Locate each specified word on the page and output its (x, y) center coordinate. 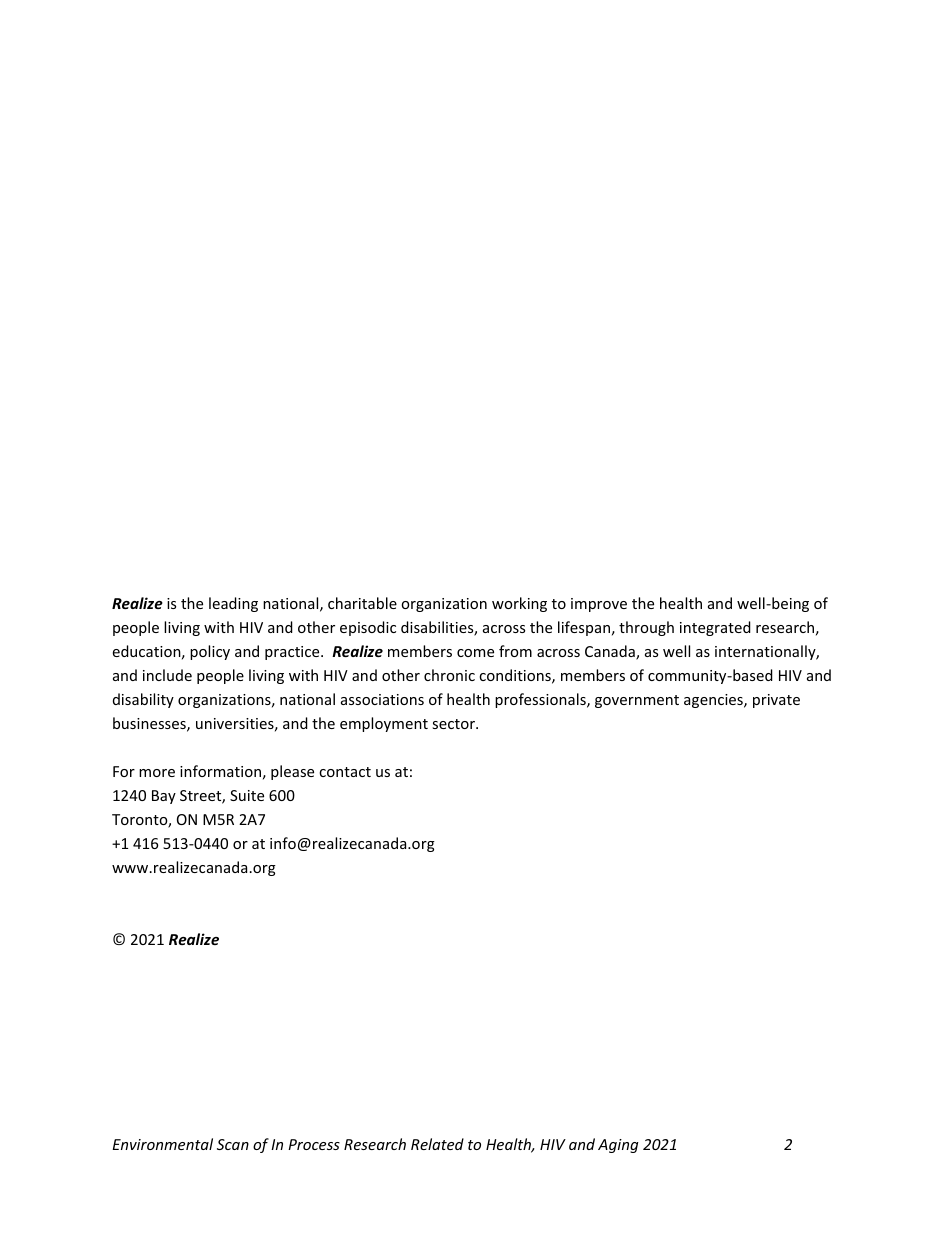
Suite (247, 795)
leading (233, 604)
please (292, 772)
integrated (715, 628)
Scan (233, 1144)
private (776, 701)
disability (143, 700)
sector (454, 724)
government (637, 701)
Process (314, 1144)
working (519, 604)
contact (345, 772)
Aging (618, 1146)
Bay (164, 797)
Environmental (162, 1144)
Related (437, 1144)
